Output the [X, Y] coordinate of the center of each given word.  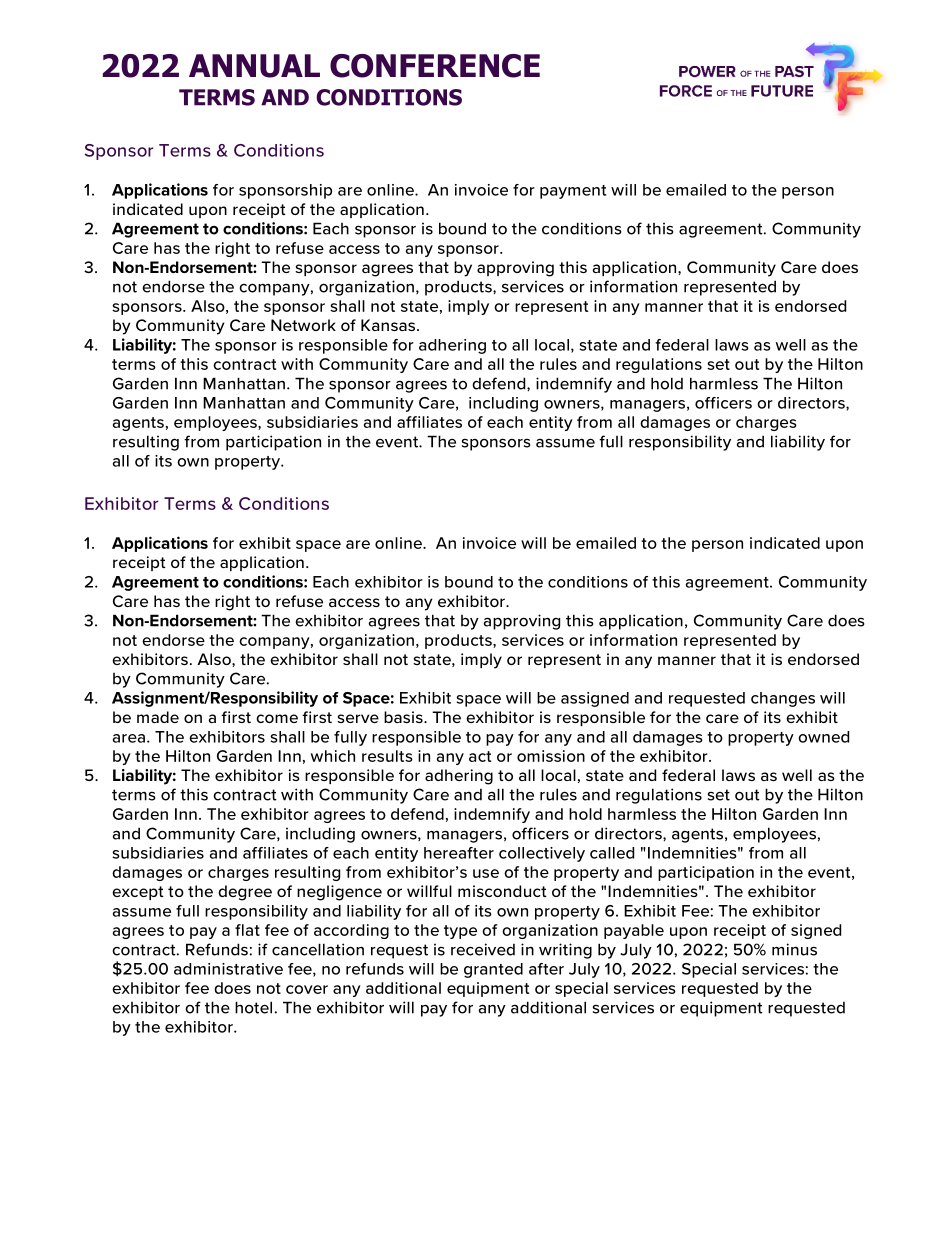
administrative [228, 969]
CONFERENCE [435, 66]
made [158, 717]
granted [493, 970]
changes [783, 699]
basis [404, 717]
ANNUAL [254, 66]
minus [794, 949]
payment [573, 192]
